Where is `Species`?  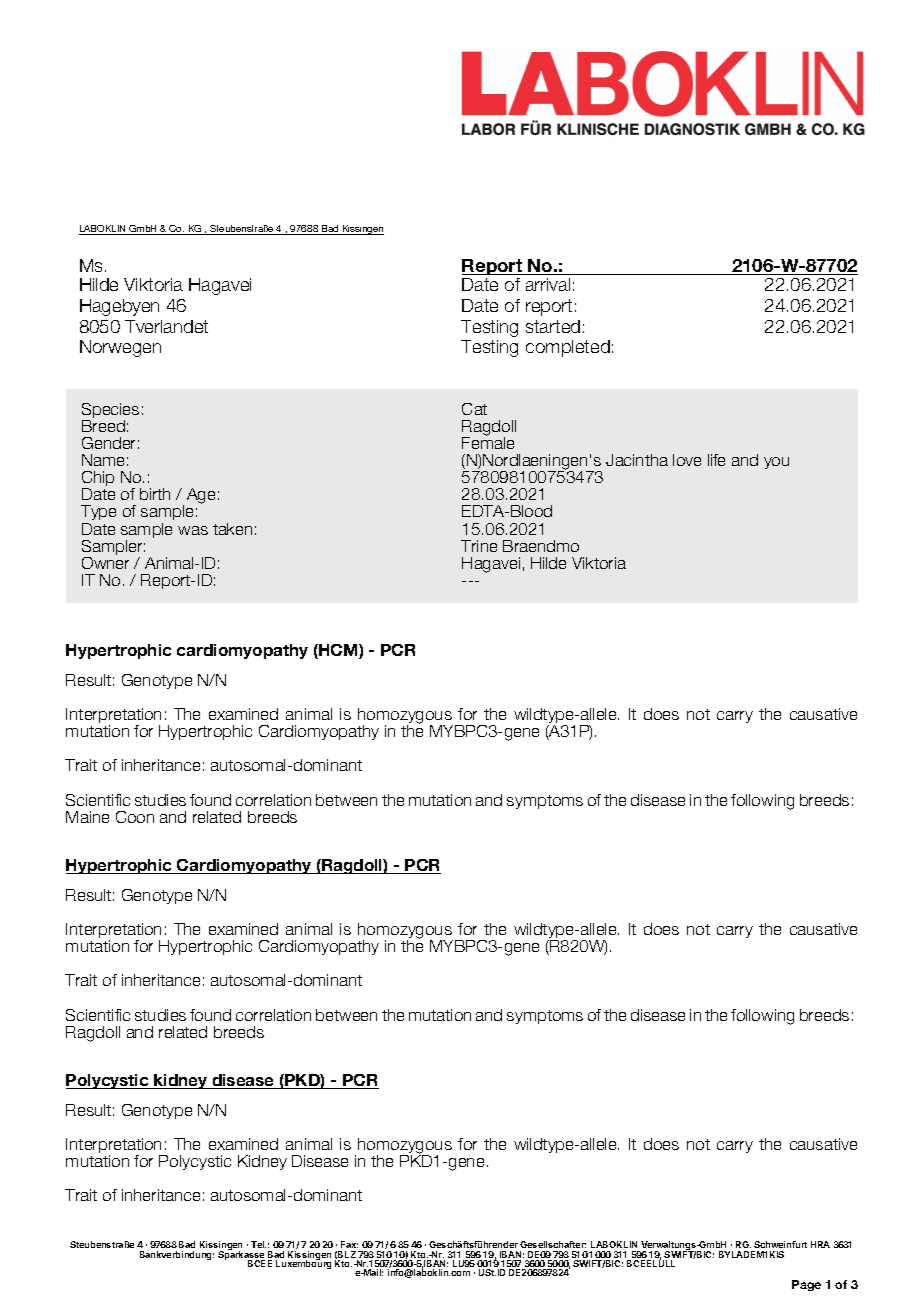
Species is located at coordinates (110, 412).
